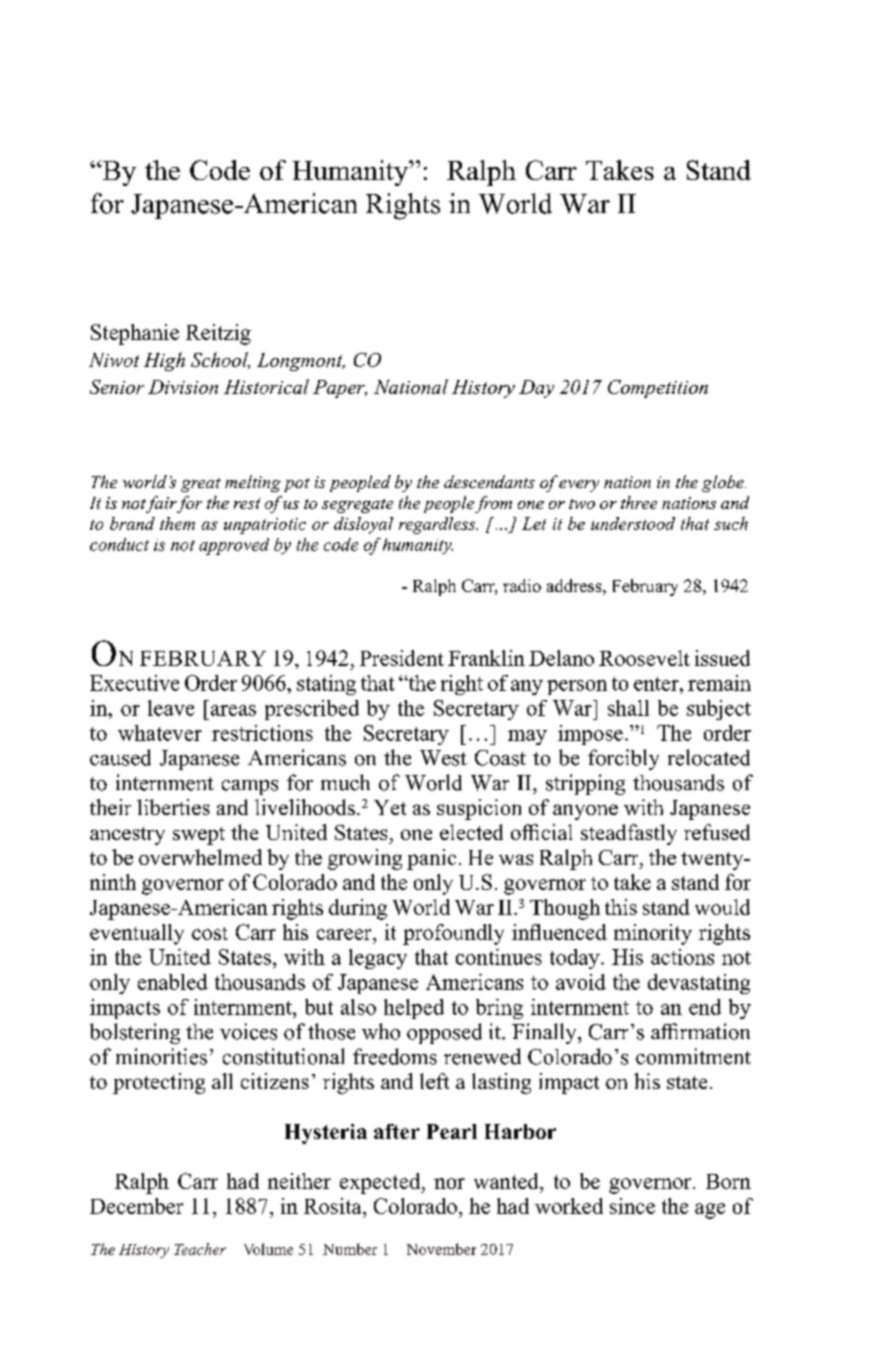  I want to click on Teacher, so click(200, 1249).
